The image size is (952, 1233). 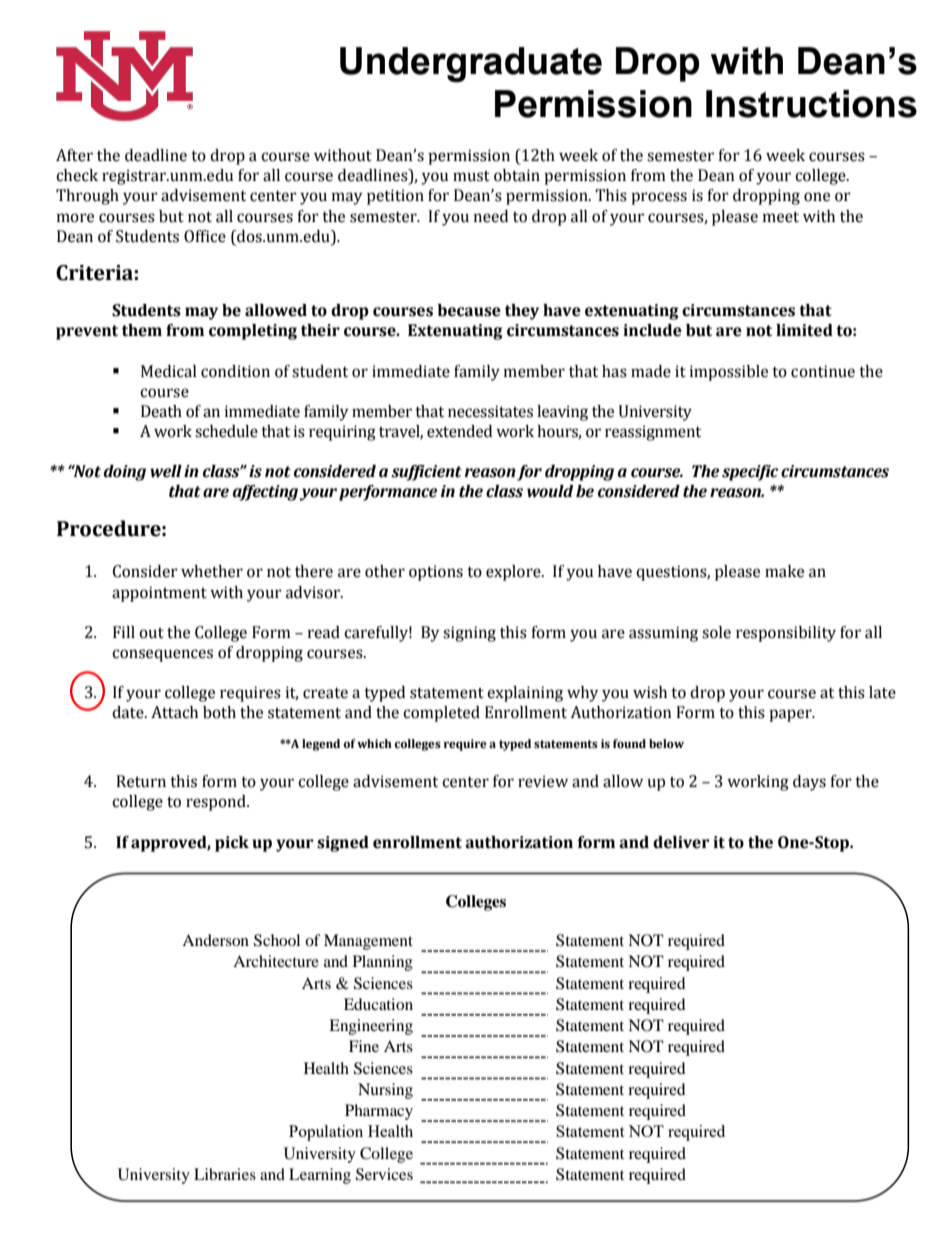 I want to click on Nursing, so click(x=385, y=1091).
